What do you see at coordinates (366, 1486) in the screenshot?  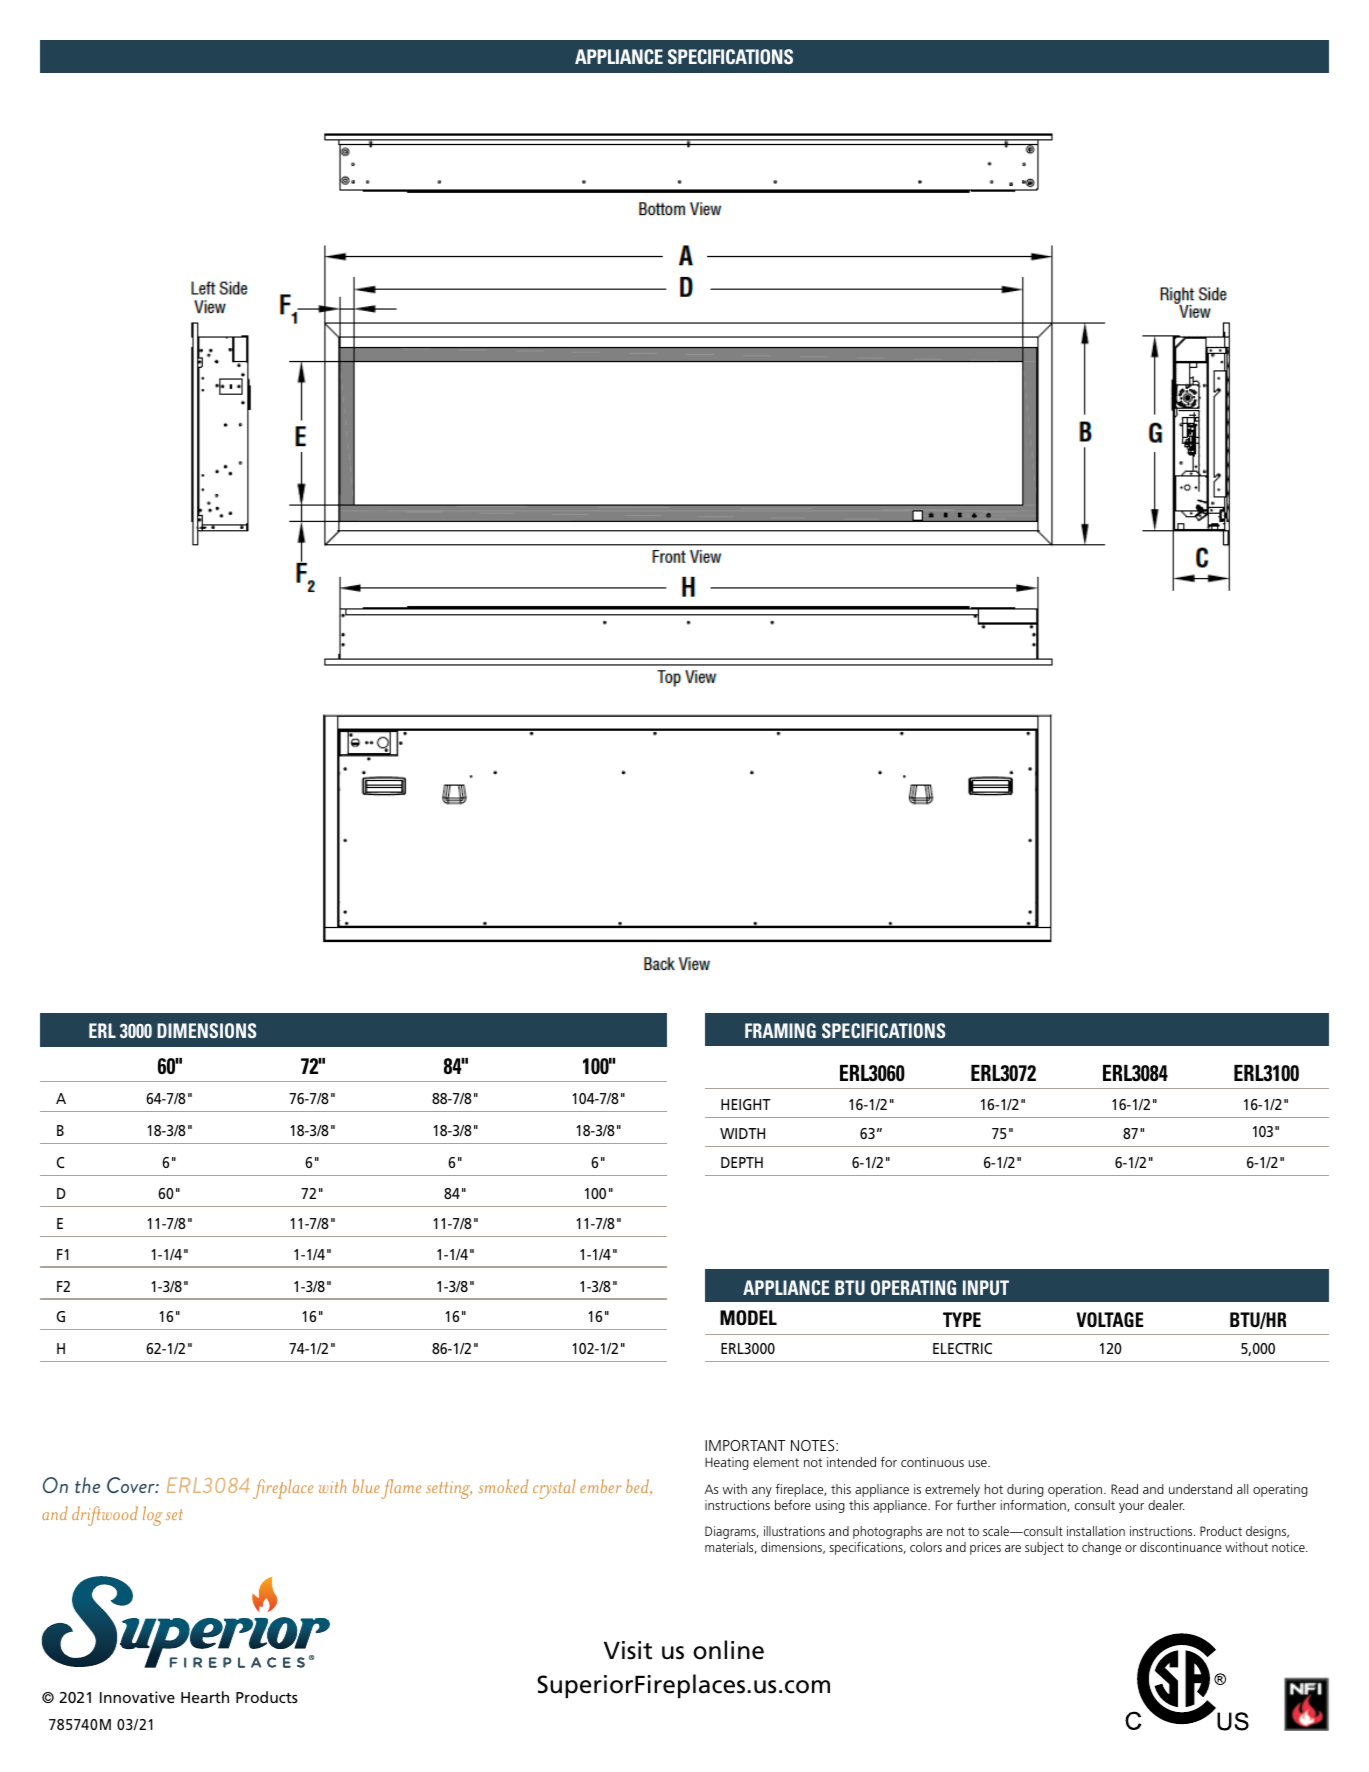 I see `blue` at bounding box center [366, 1486].
